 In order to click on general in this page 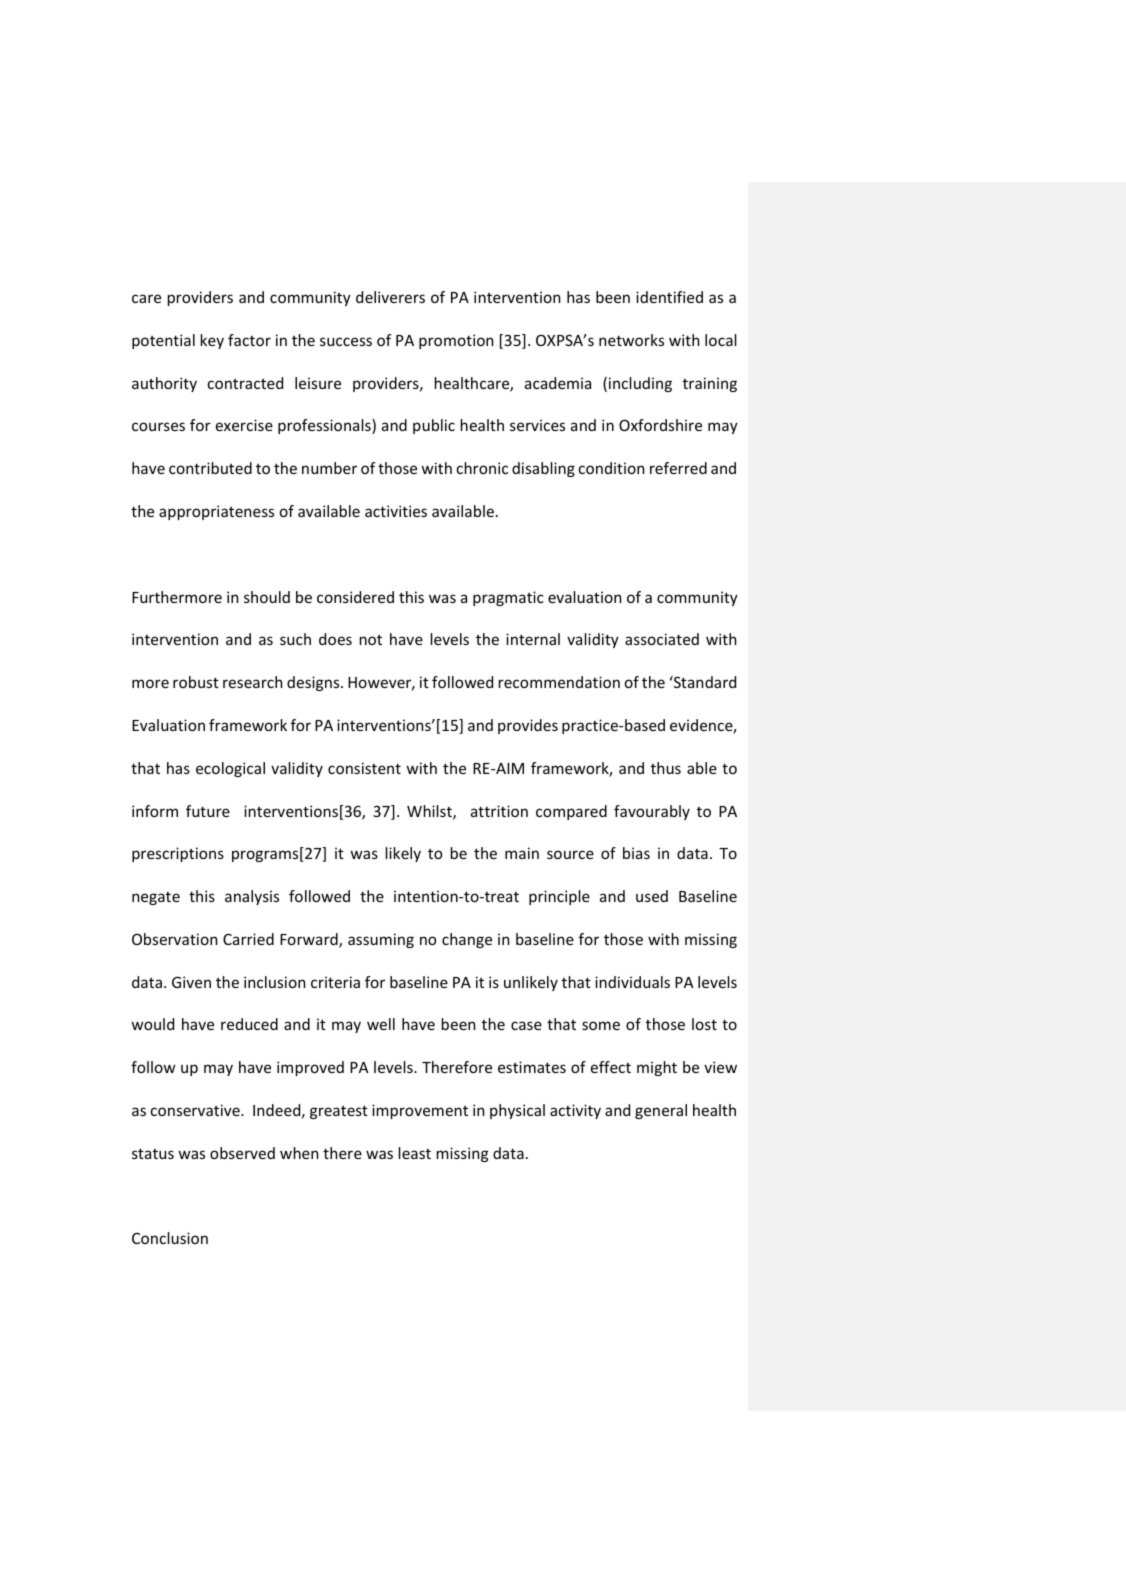, I will do `click(661, 1111)`.
